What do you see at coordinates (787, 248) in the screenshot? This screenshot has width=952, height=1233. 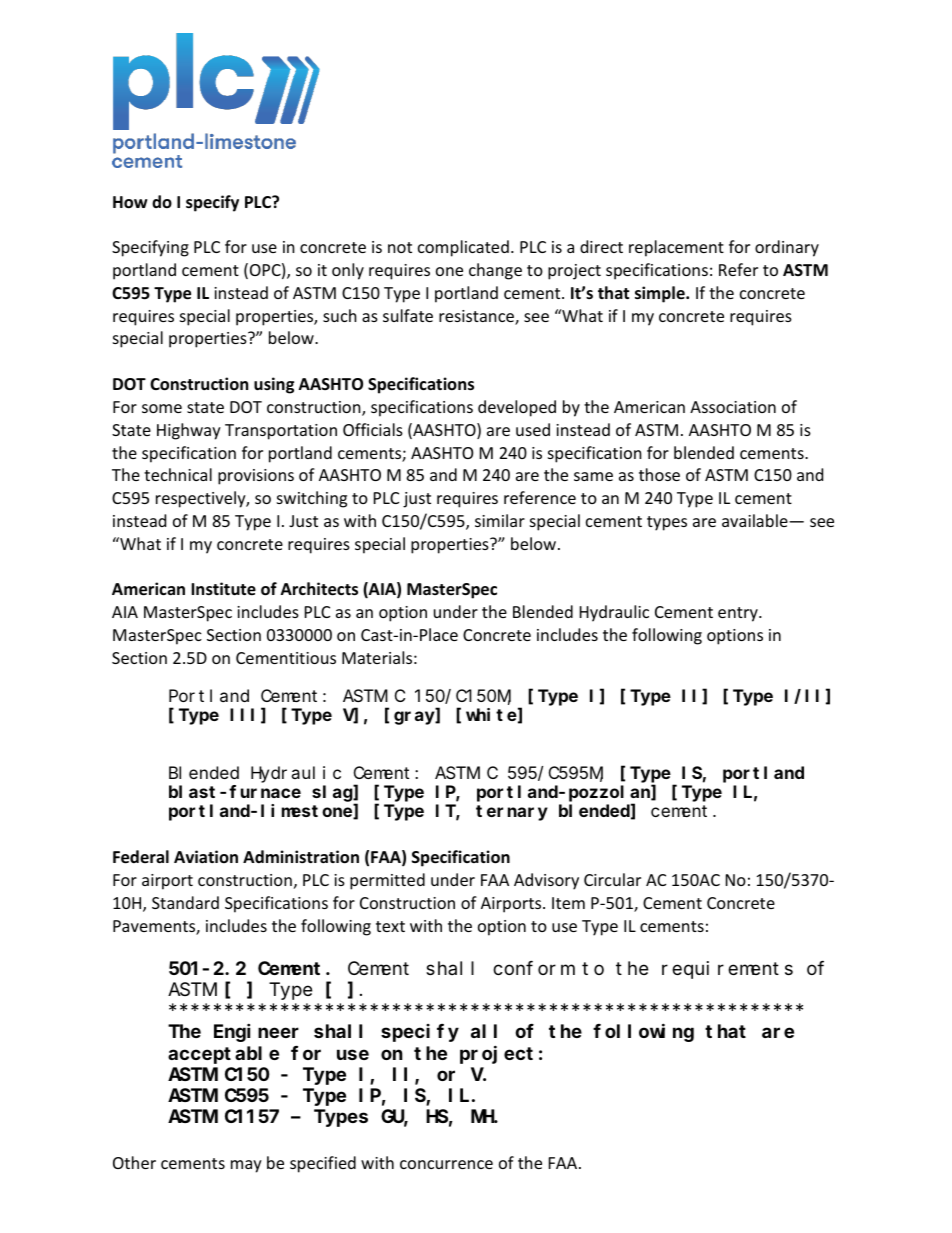 I see `ordinary` at bounding box center [787, 248].
